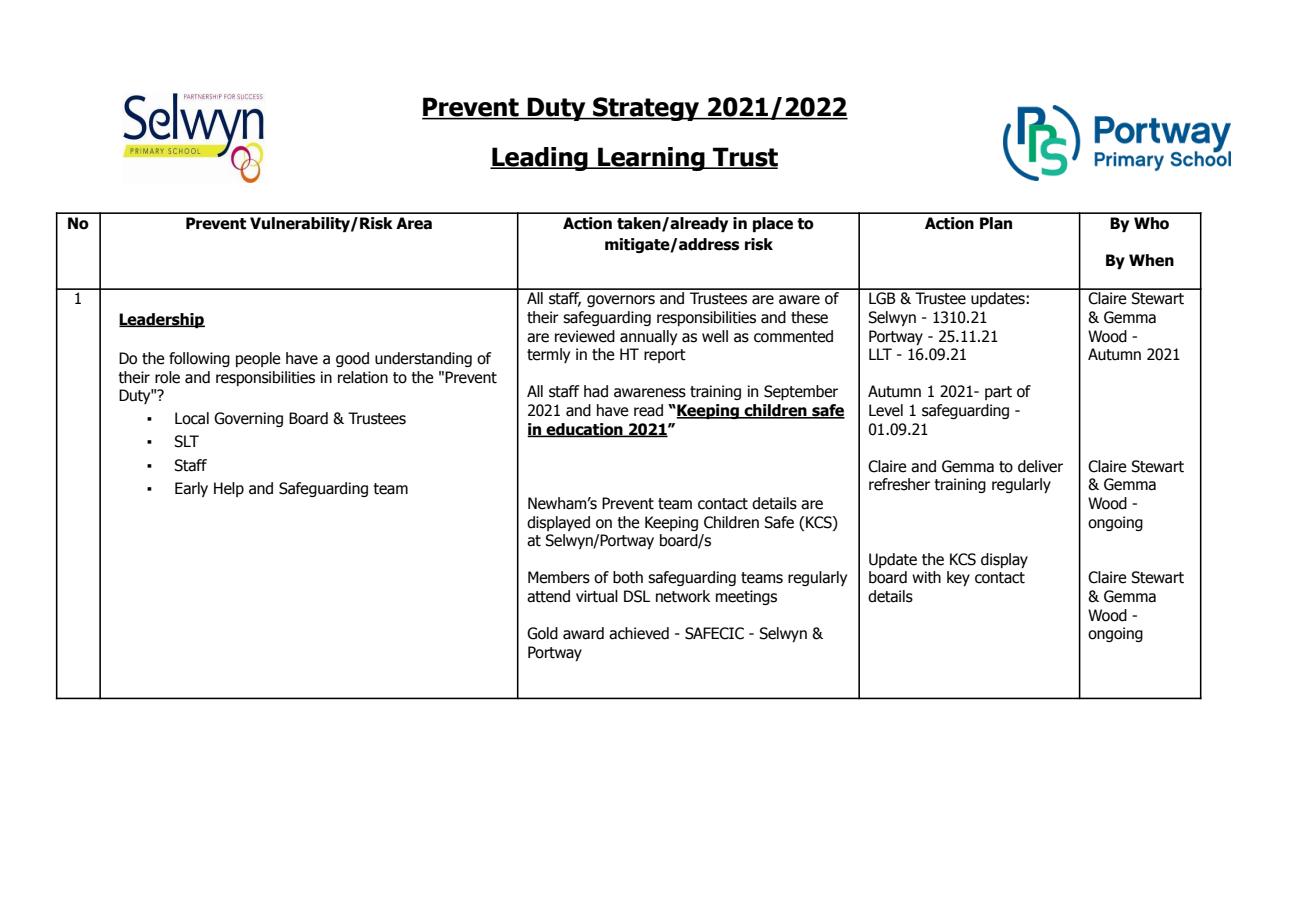 This document has width=1307, height=924. Describe the element at coordinates (540, 159) in the document. I see `Leading` at that location.
